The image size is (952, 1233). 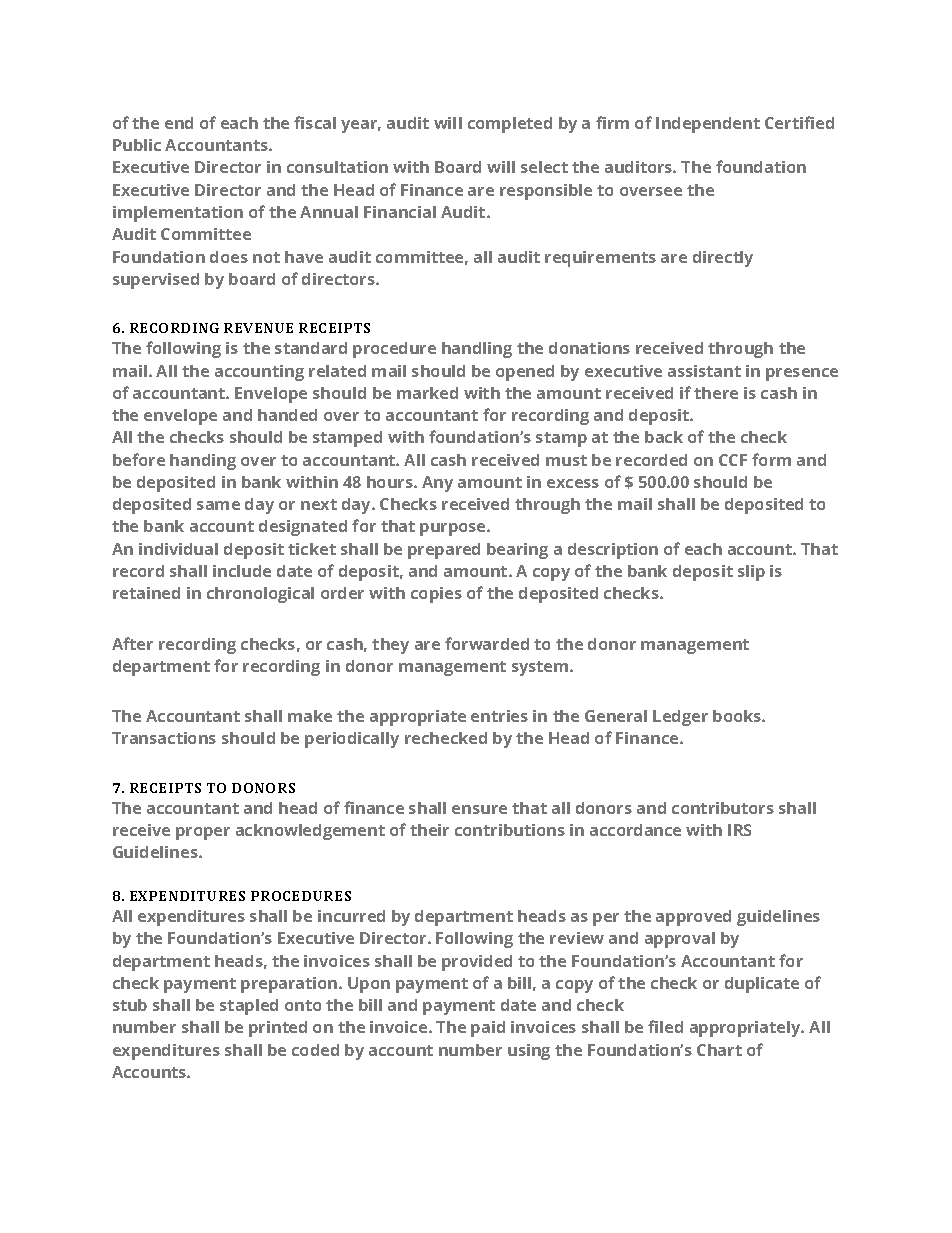 What do you see at coordinates (436, 595) in the screenshot?
I see `copies` at bounding box center [436, 595].
